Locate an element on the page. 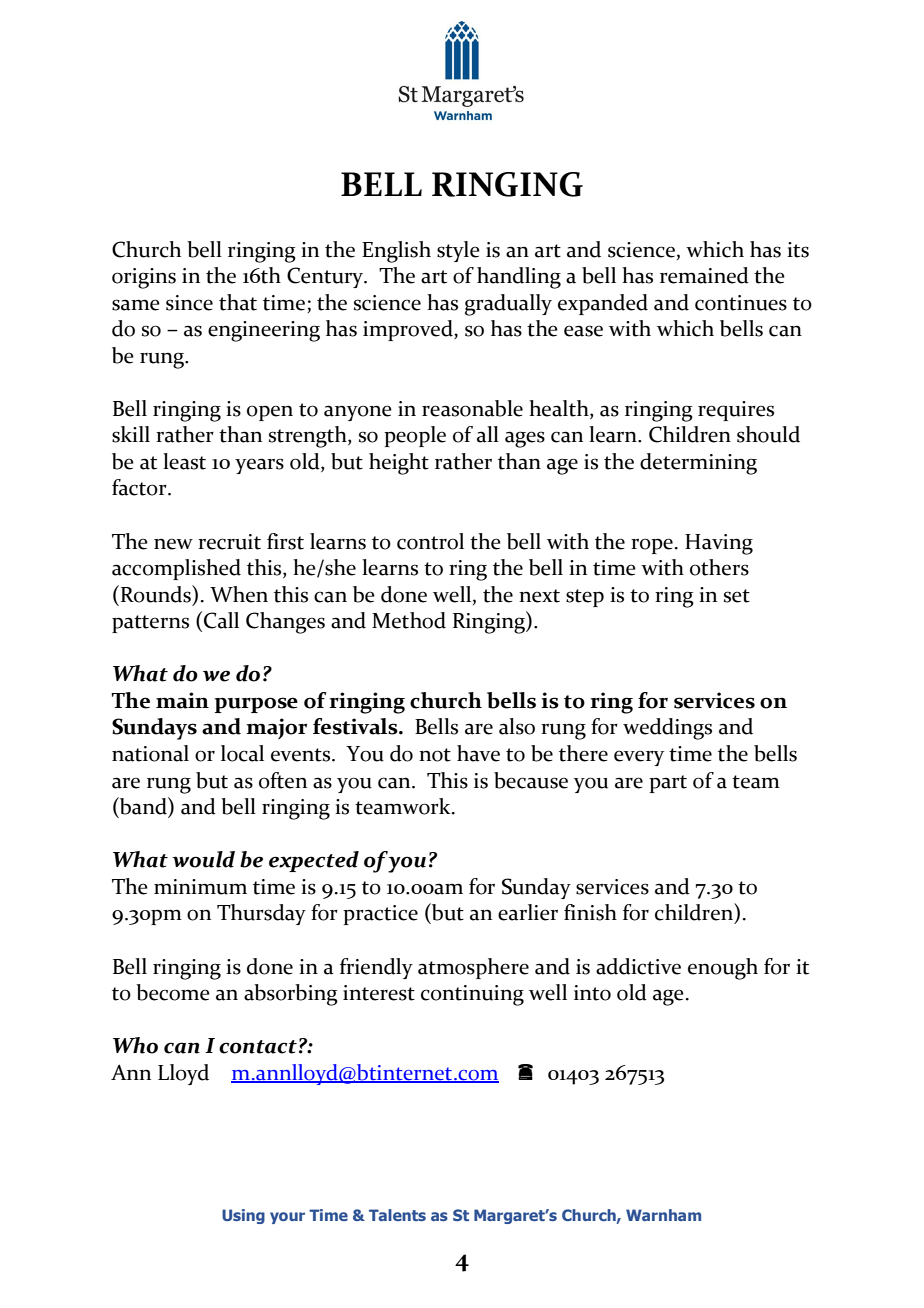  others is located at coordinates (719, 567).
